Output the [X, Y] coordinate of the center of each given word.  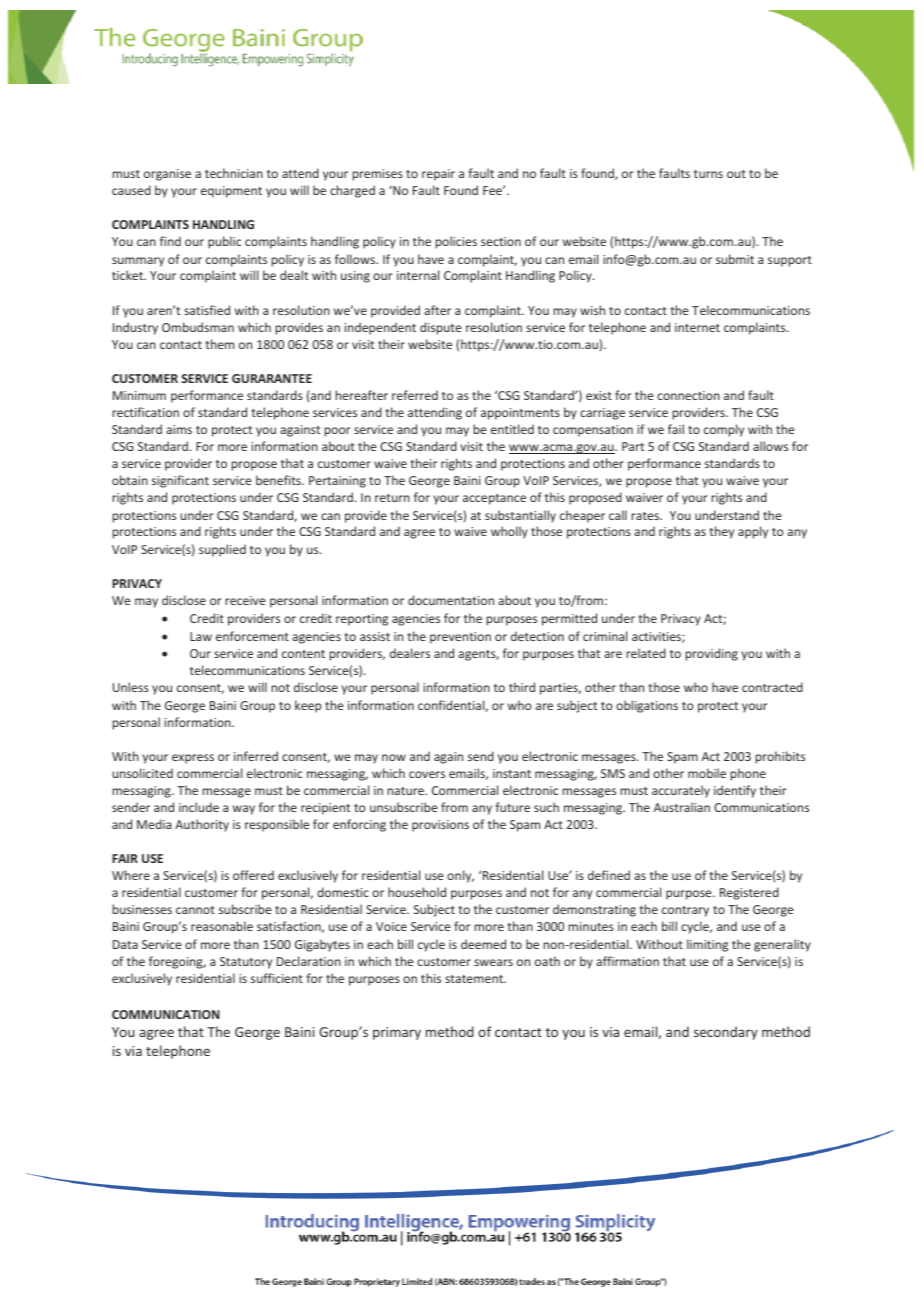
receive [245, 600]
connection [688, 395]
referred [415, 395]
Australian [682, 807]
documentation [451, 600]
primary [397, 1033]
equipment [231, 192]
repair [438, 175]
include [199, 807]
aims [179, 429]
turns [708, 174]
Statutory [246, 963]
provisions [440, 826]
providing [712, 654]
